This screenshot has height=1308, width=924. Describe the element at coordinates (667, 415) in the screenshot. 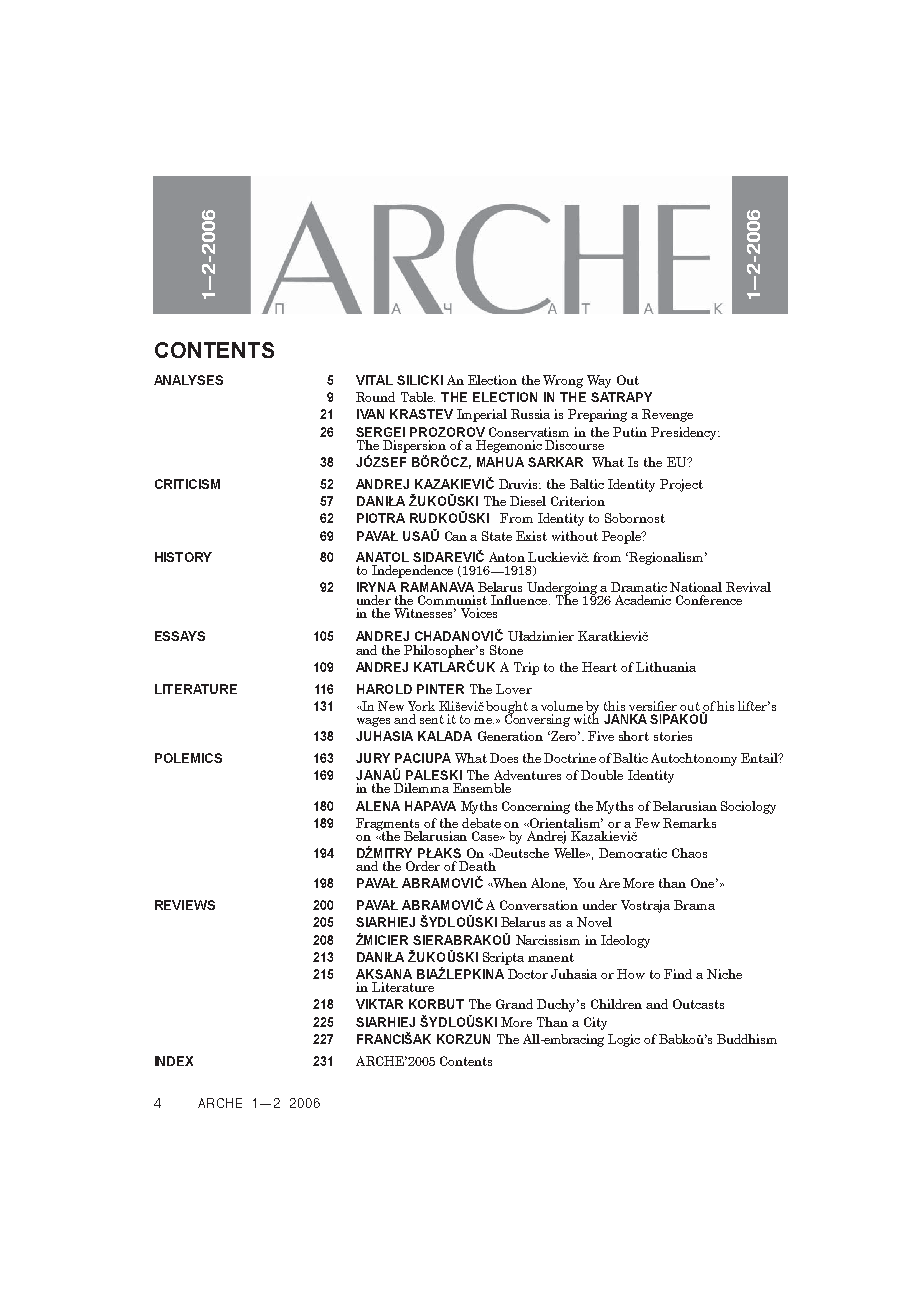

I see `Revenge` at that location.
